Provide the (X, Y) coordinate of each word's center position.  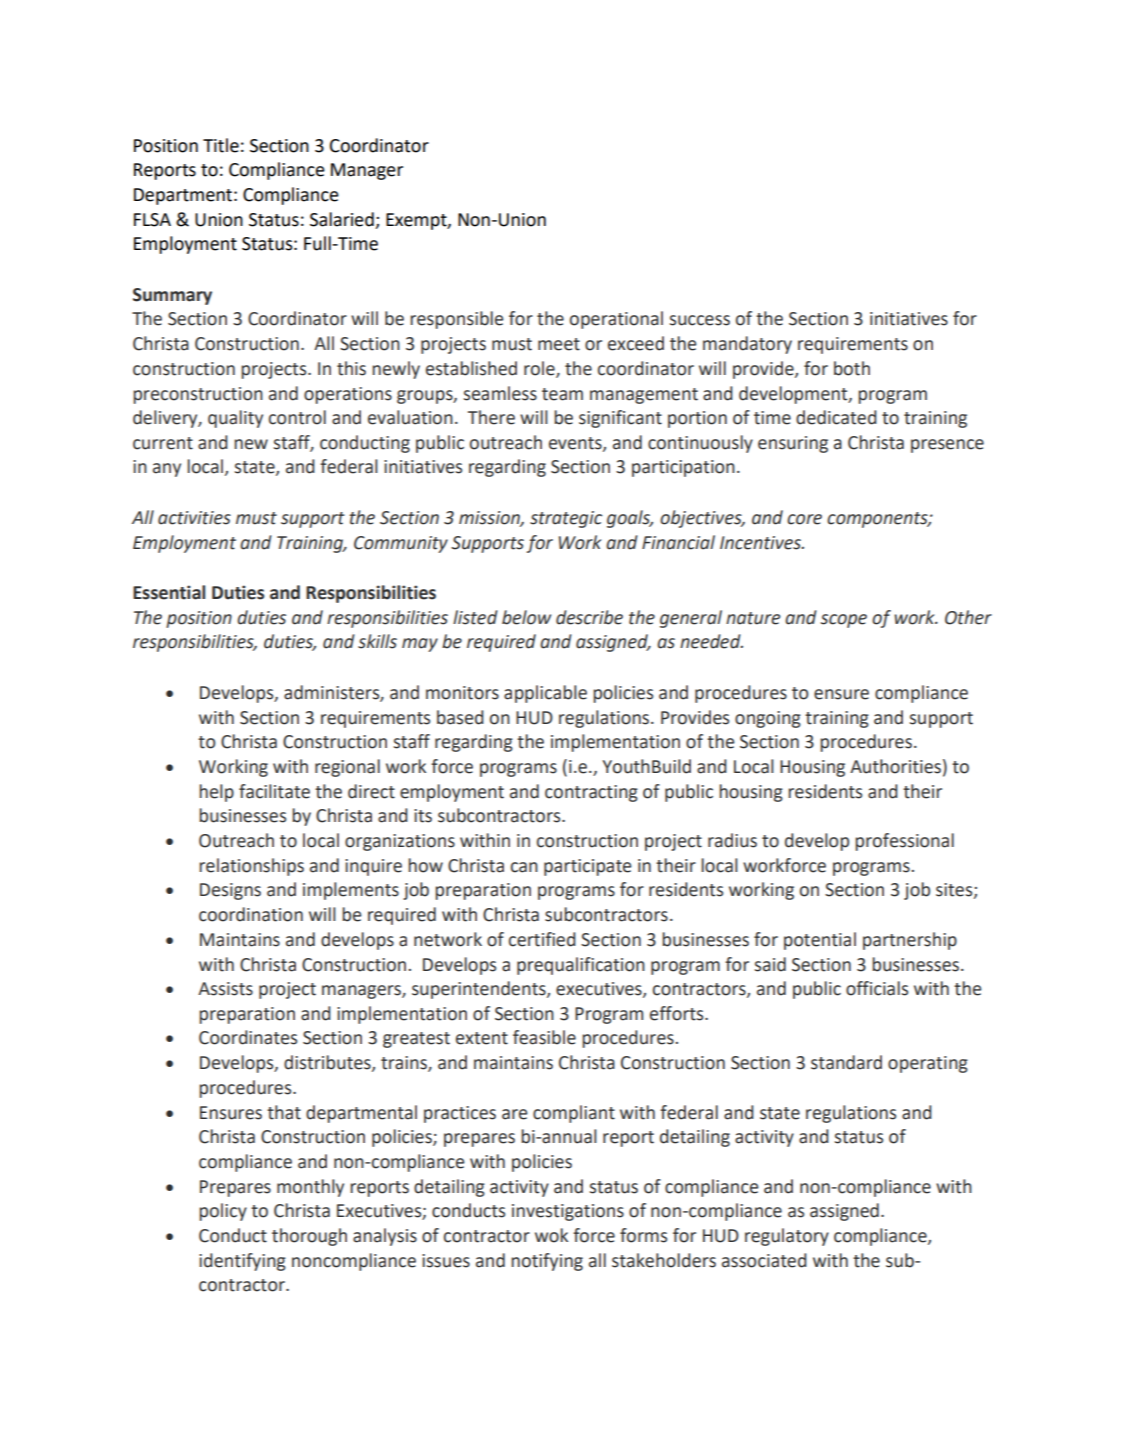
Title (221, 145)
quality (235, 419)
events (576, 444)
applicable (545, 694)
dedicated (836, 417)
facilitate (274, 791)
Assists (225, 989)
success (700, 320)
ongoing (768, 719)
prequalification (581, 966)
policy (223, 1212)
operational (616, 320)
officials (877, 988)
